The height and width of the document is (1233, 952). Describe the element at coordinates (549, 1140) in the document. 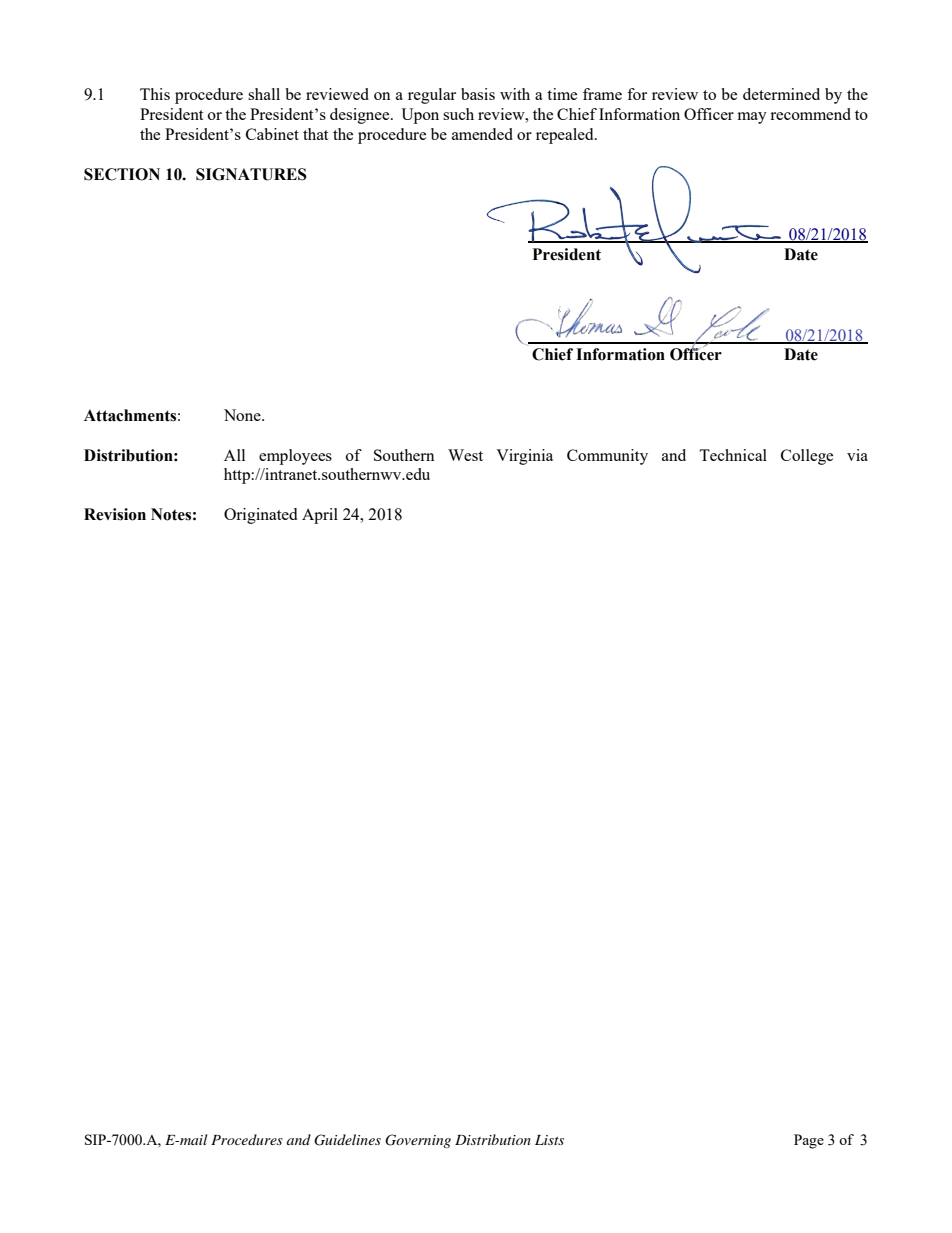

I see `Lists` at that location.
